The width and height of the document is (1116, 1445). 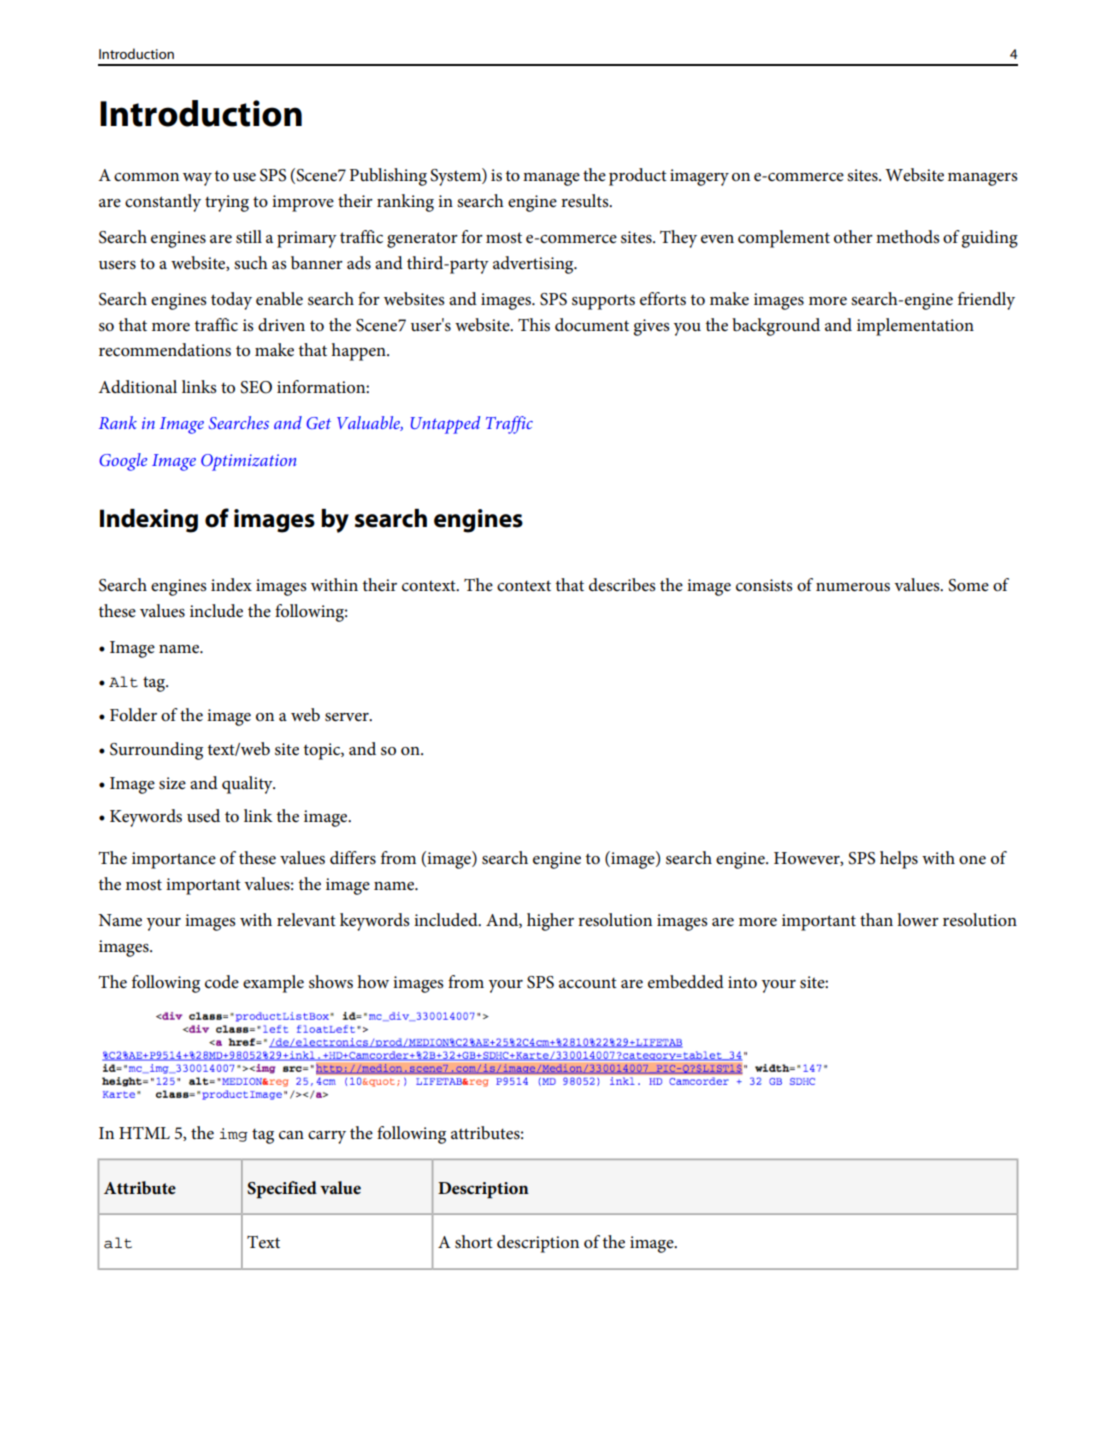 I want to click on Specified, so click(x=282, y=1190).
